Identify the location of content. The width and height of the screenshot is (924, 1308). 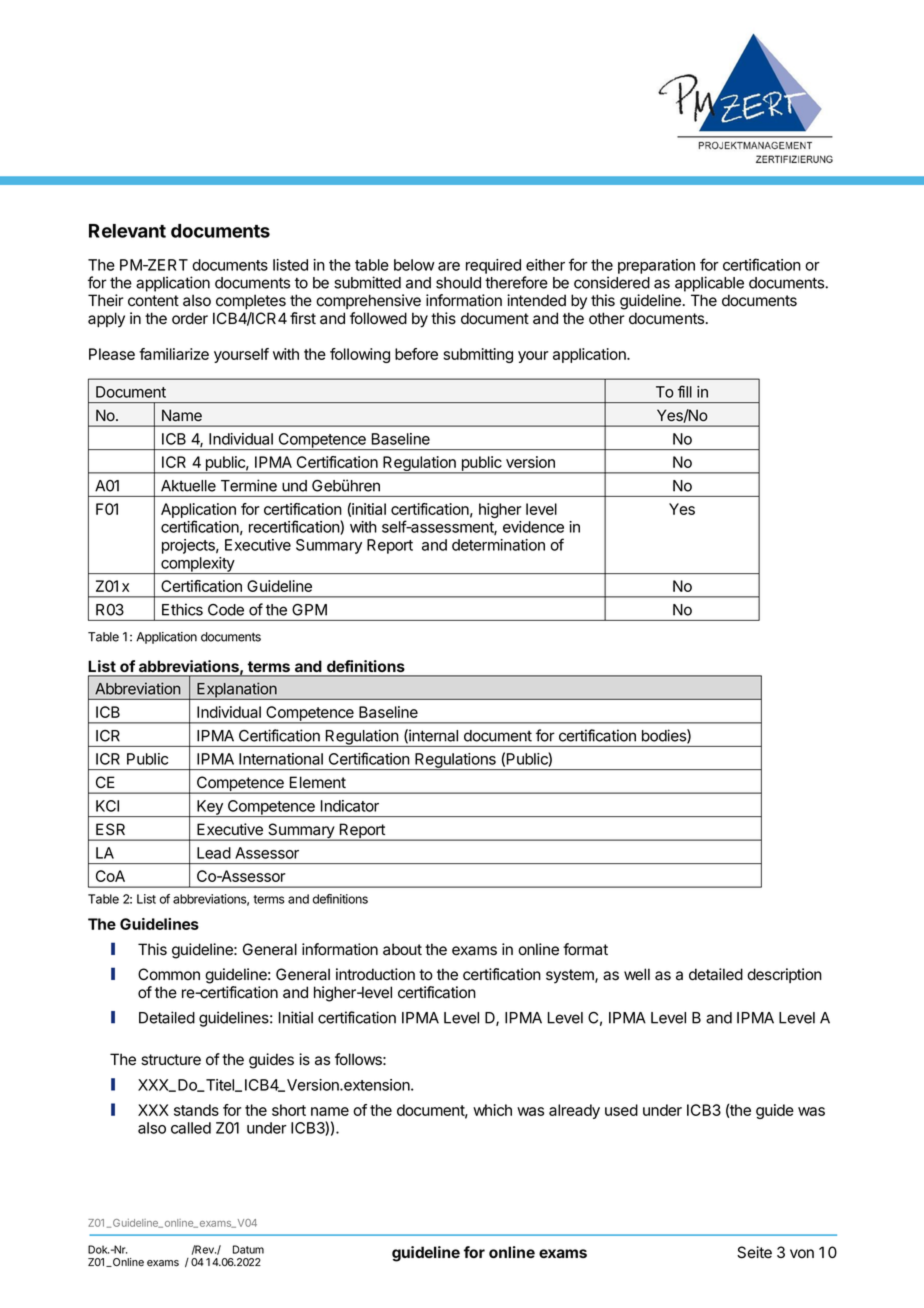
(153, 301).
